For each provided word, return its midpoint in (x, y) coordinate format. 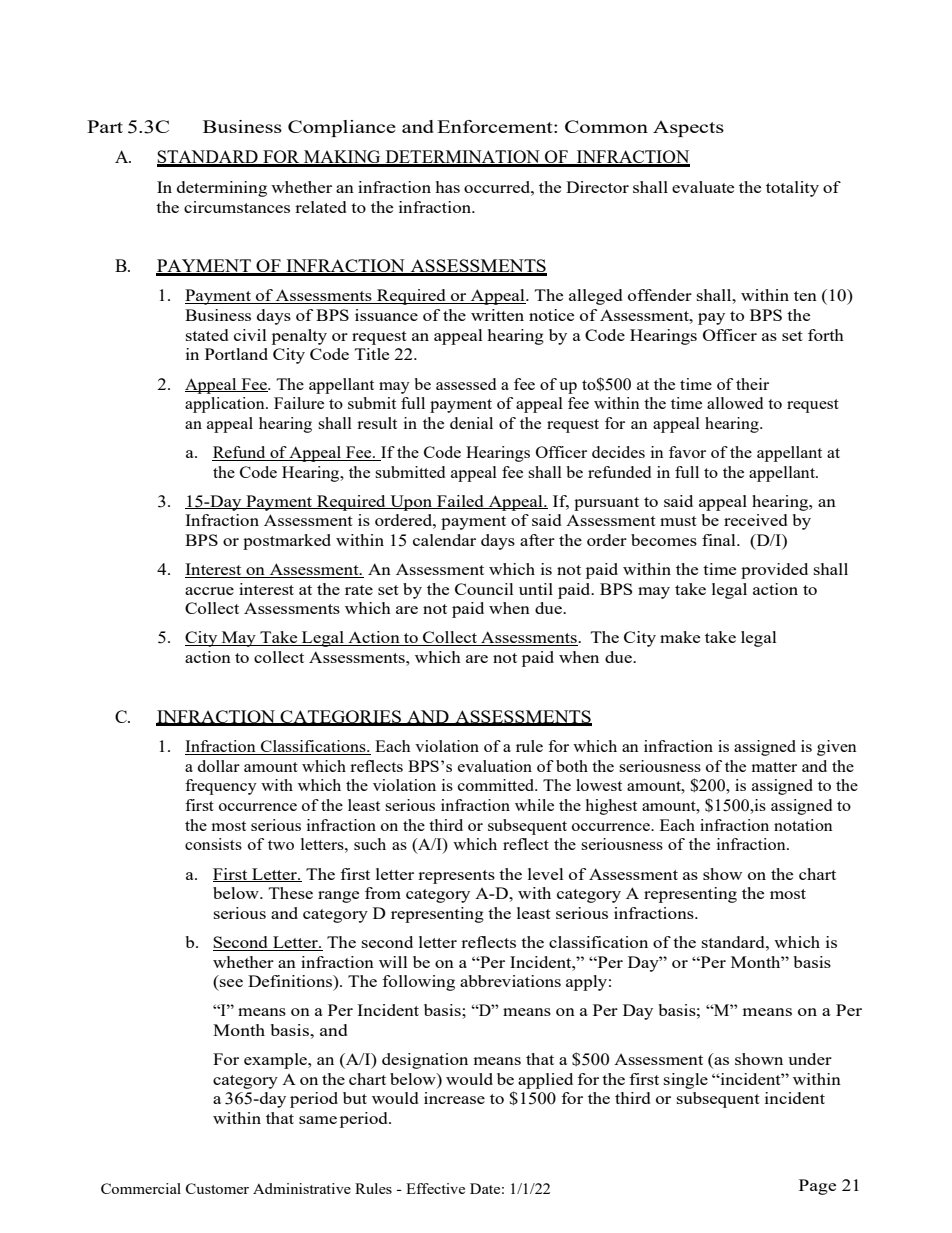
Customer (217, 1188)
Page (817, 1187)
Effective (435, 1188)
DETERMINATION (462, 158)
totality (792, 189)
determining (222, 189)
